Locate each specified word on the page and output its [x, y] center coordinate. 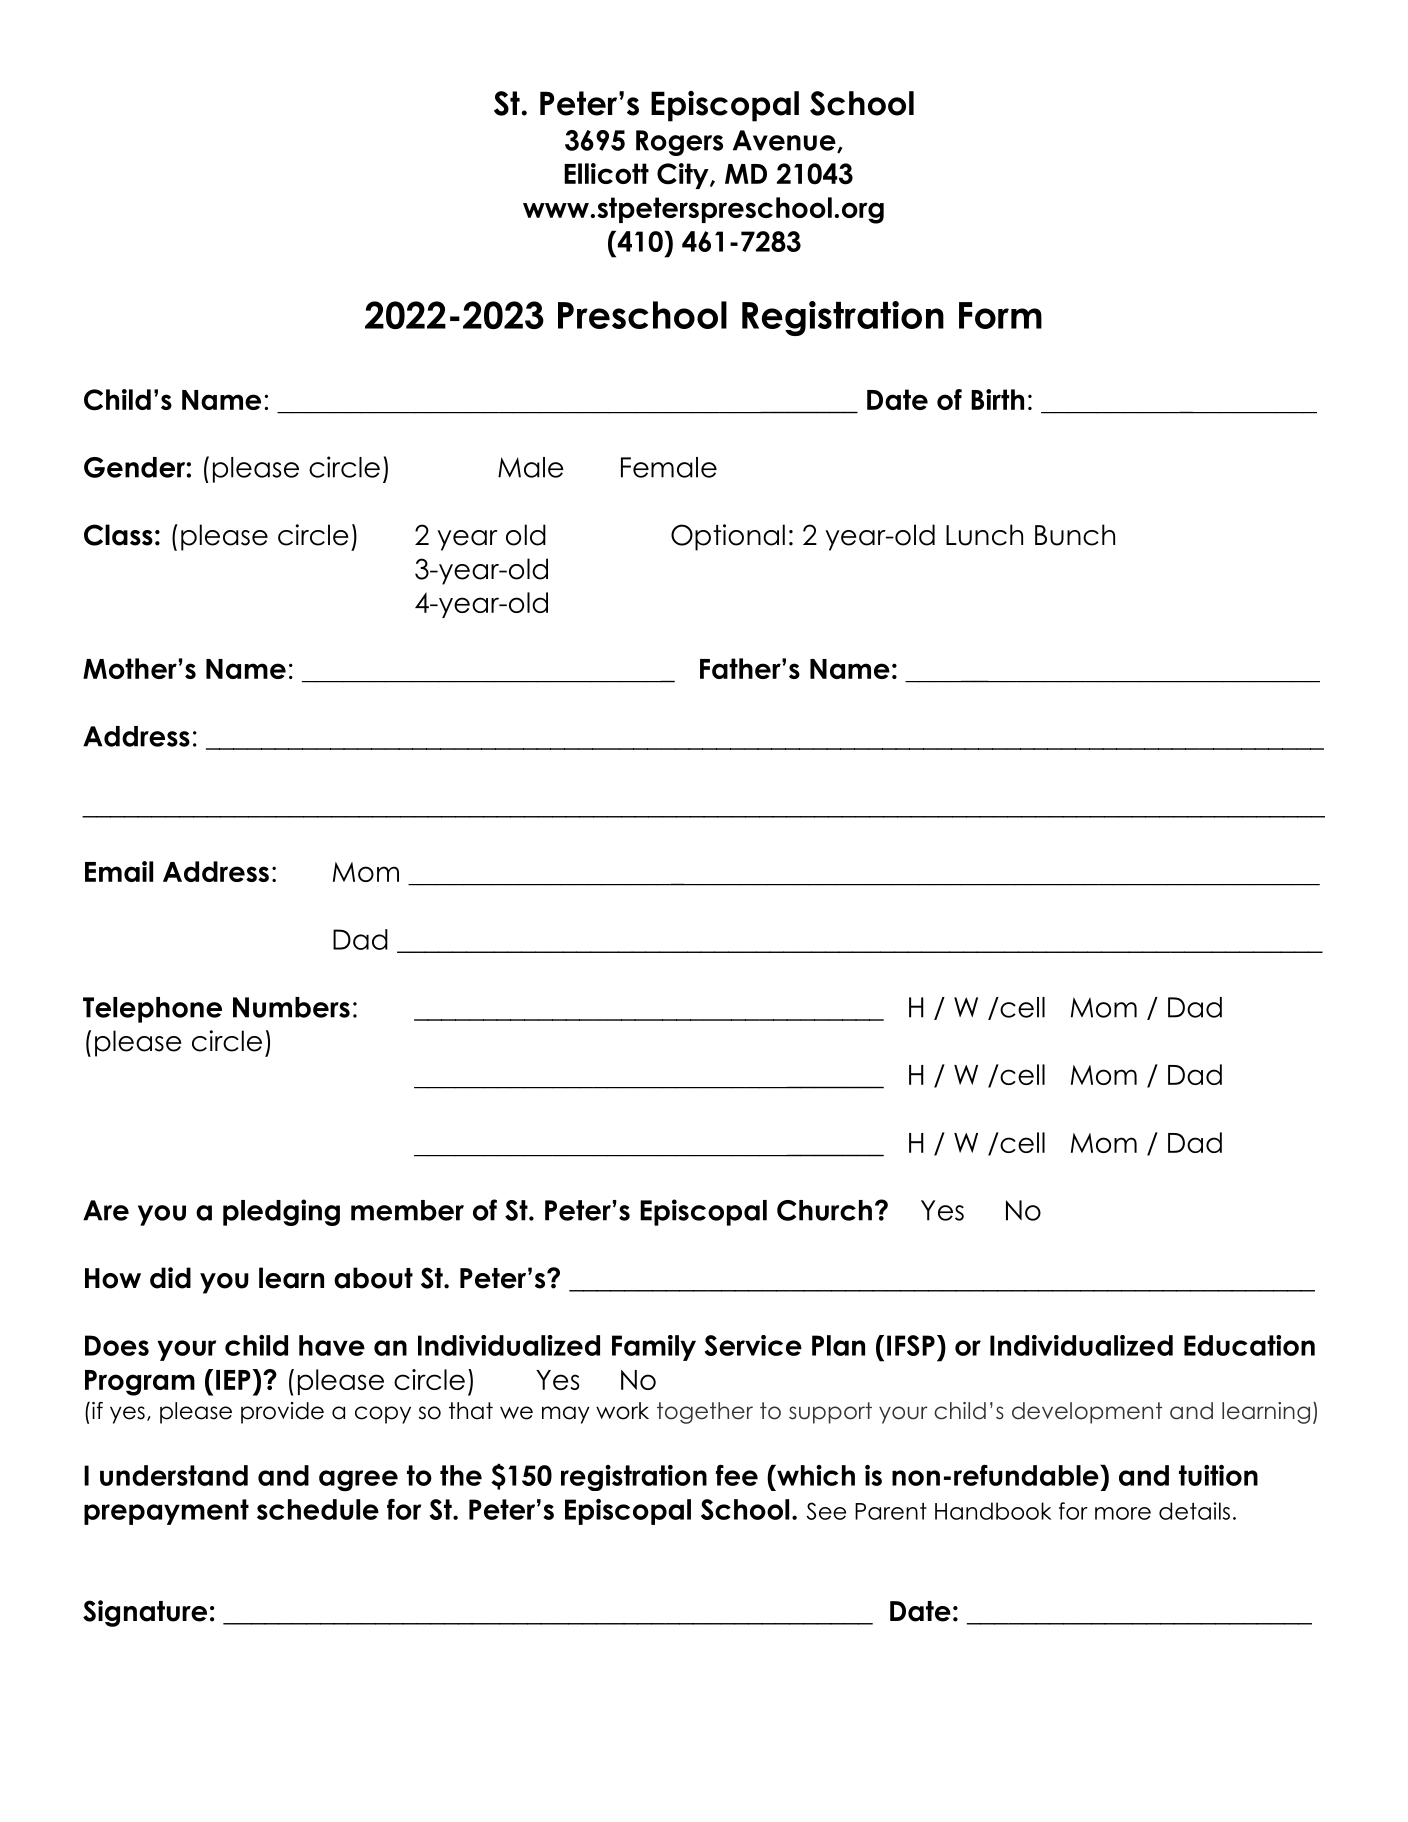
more [1123, 1513]
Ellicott [606, 173]
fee [737, 1475]
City [684, 176]
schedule [318, 1509]
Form [1000, 315]
